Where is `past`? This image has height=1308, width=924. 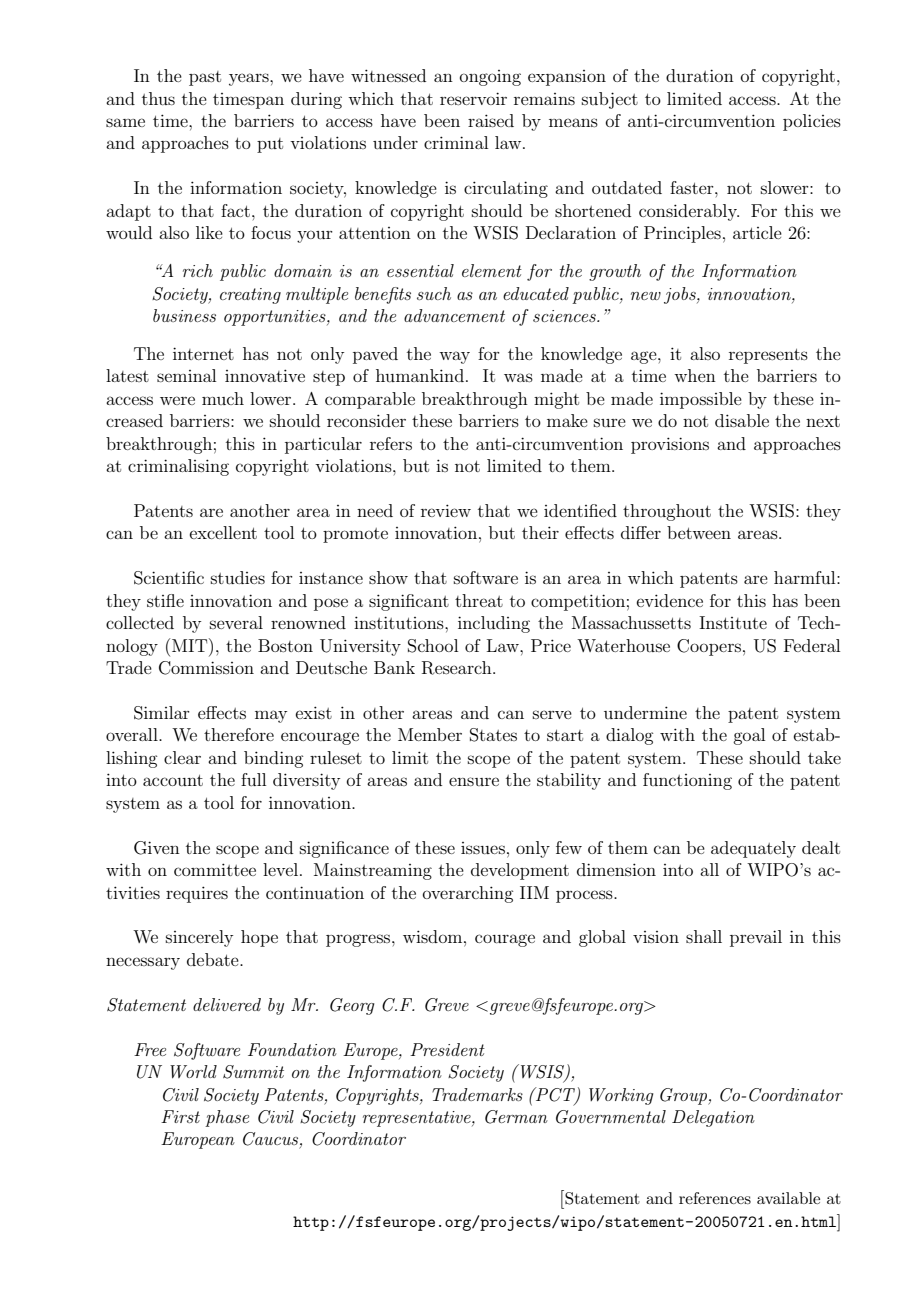
past is located at coordinates (205, 78).
